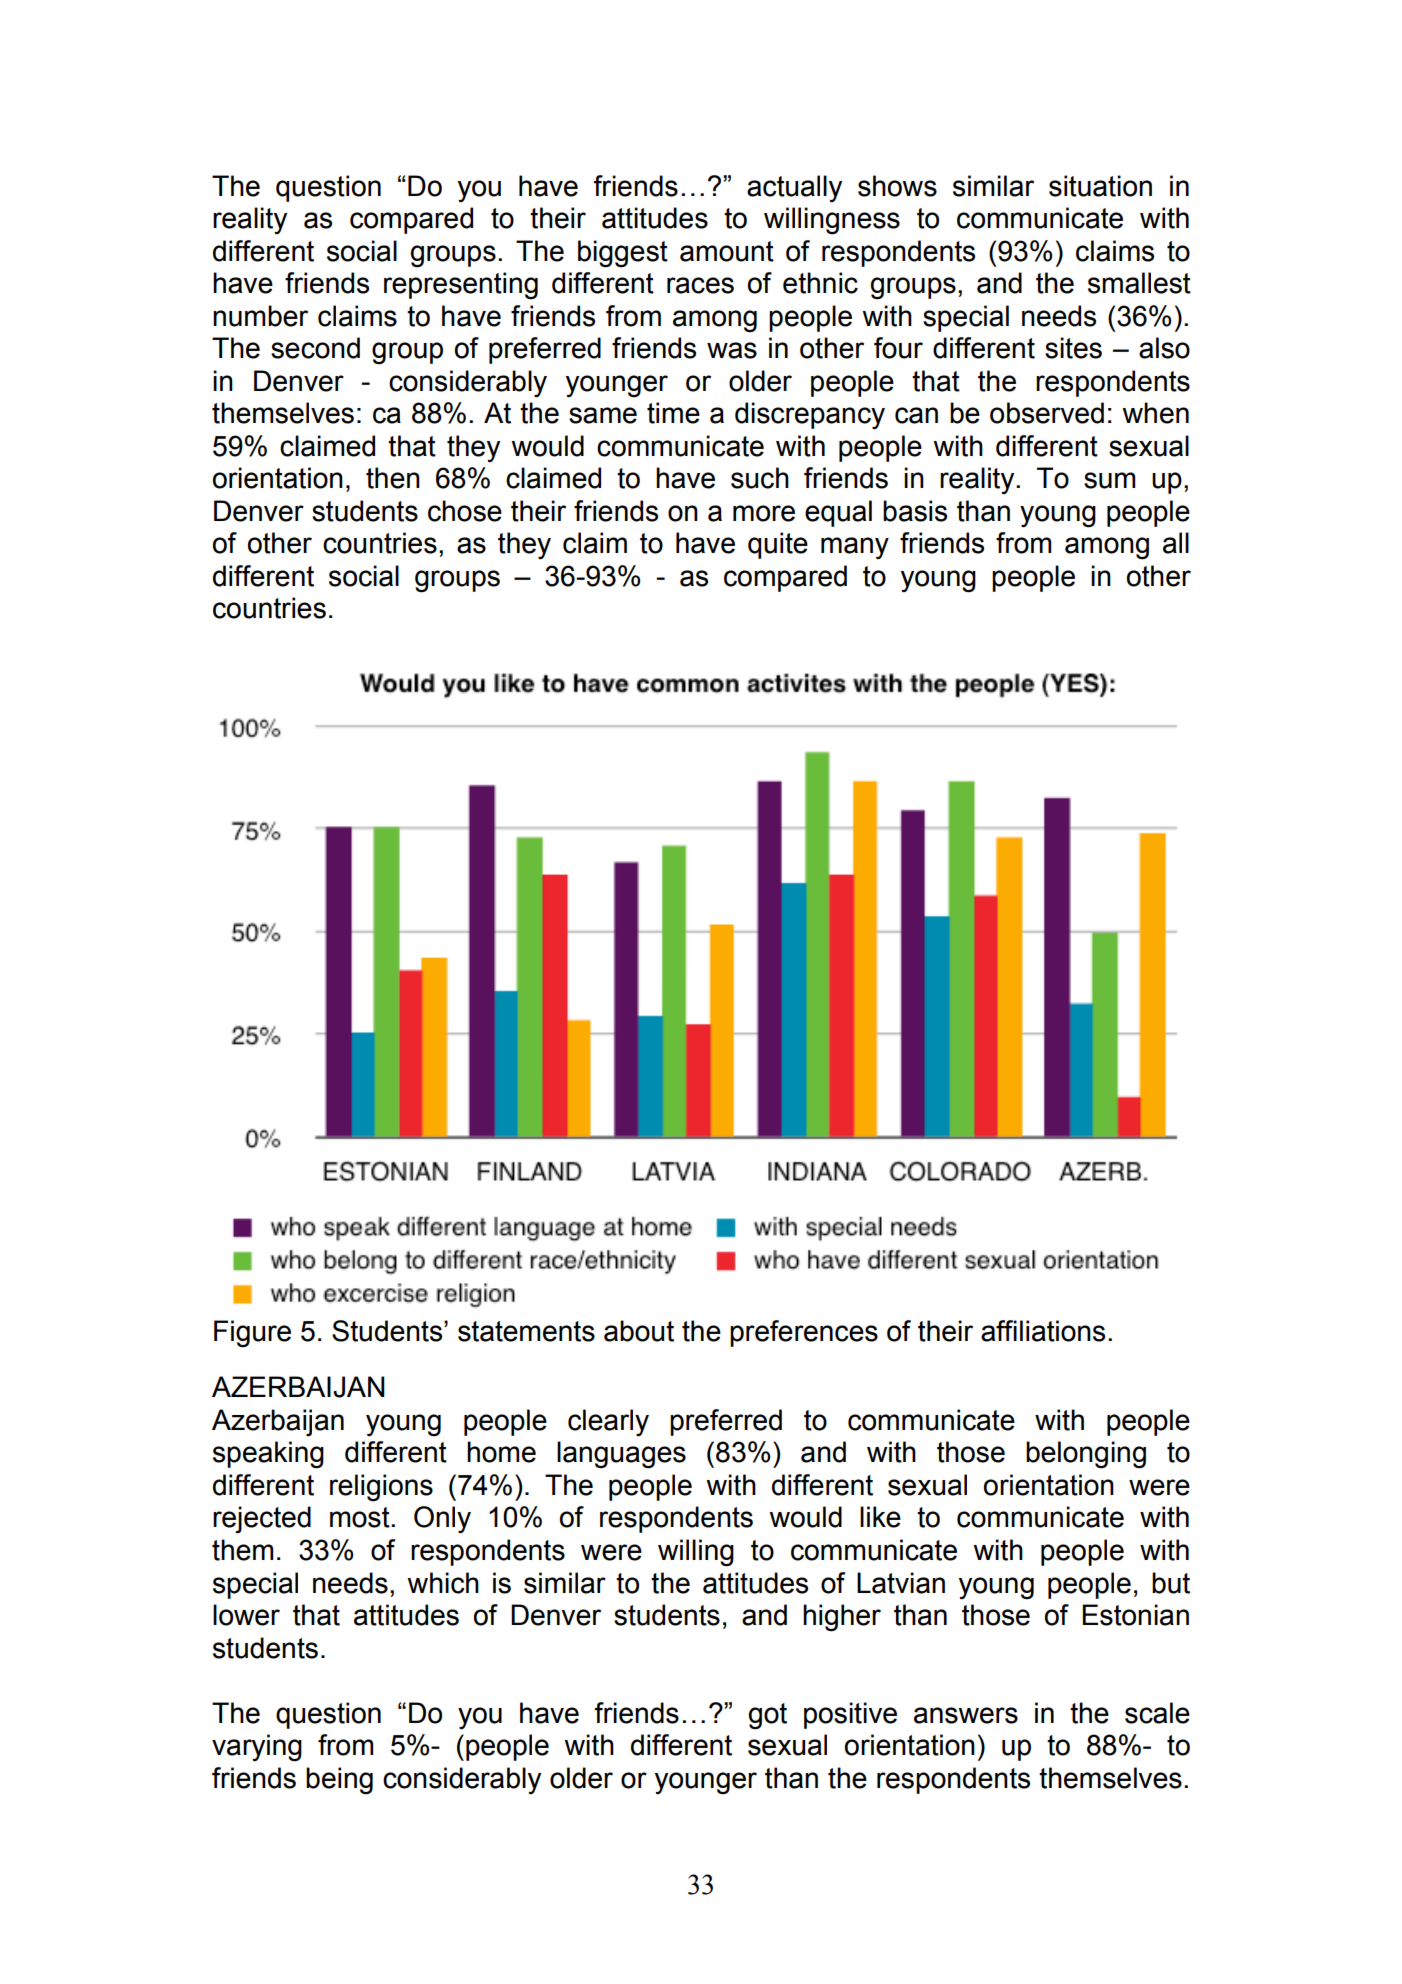 This image has height=1984, width=1402. I want to click on sum, so click(1109, 480).
